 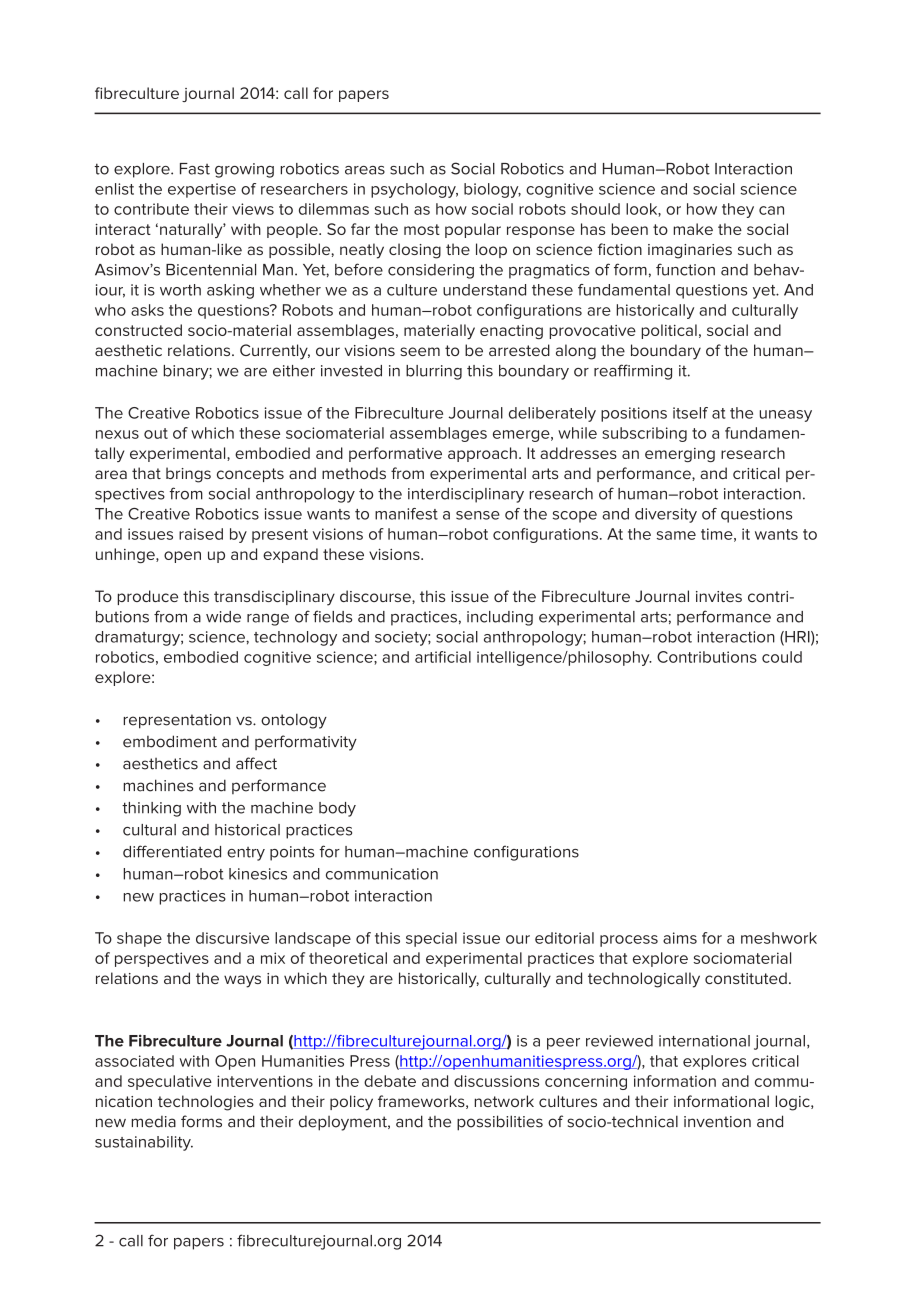 I want to click on media, so click(x=153, y=1122).
